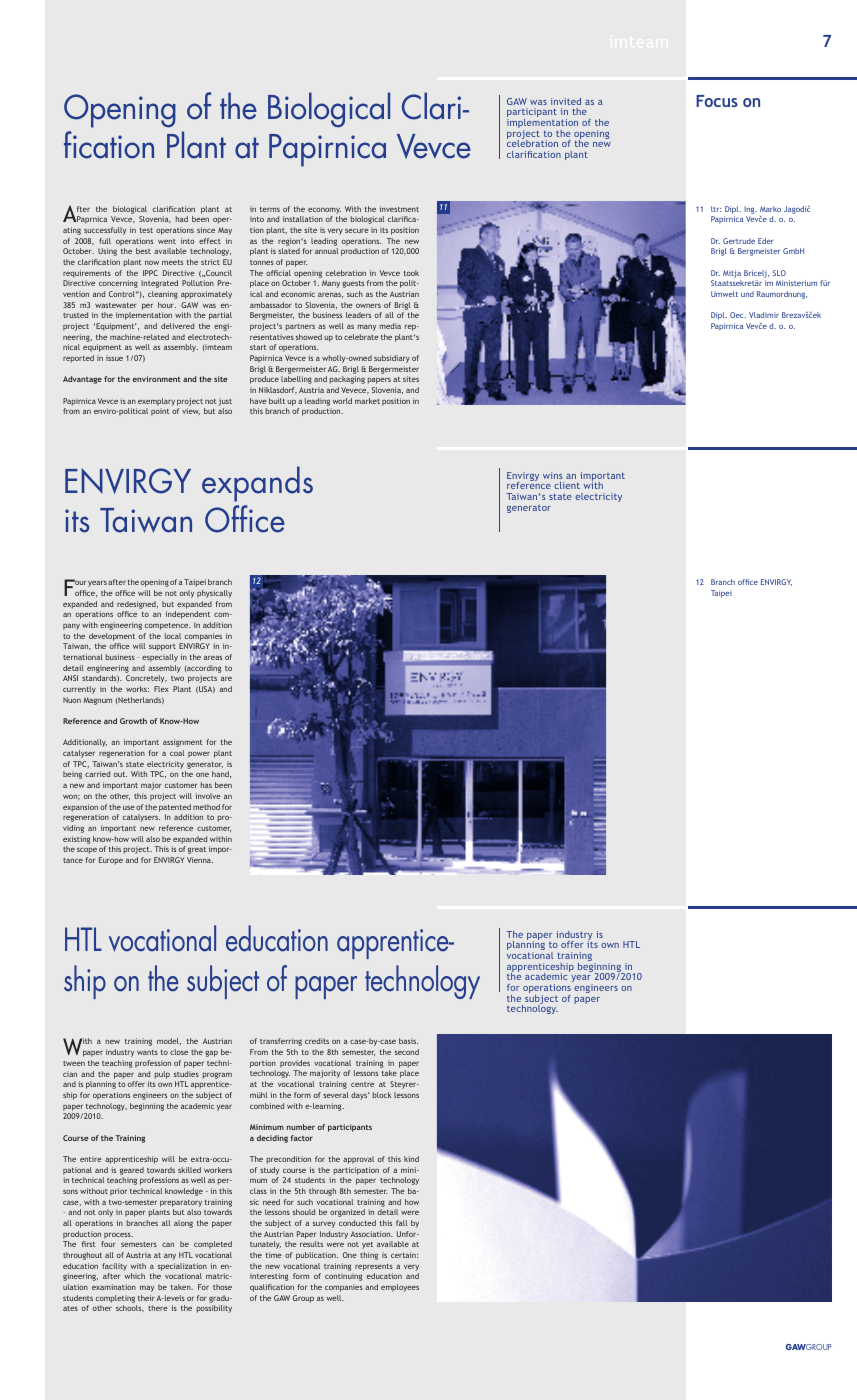 The image size is (857, 1400). What do you see at coordinates (399, 209) in the page?
I see `investment` at bounding box center [399, 209].
